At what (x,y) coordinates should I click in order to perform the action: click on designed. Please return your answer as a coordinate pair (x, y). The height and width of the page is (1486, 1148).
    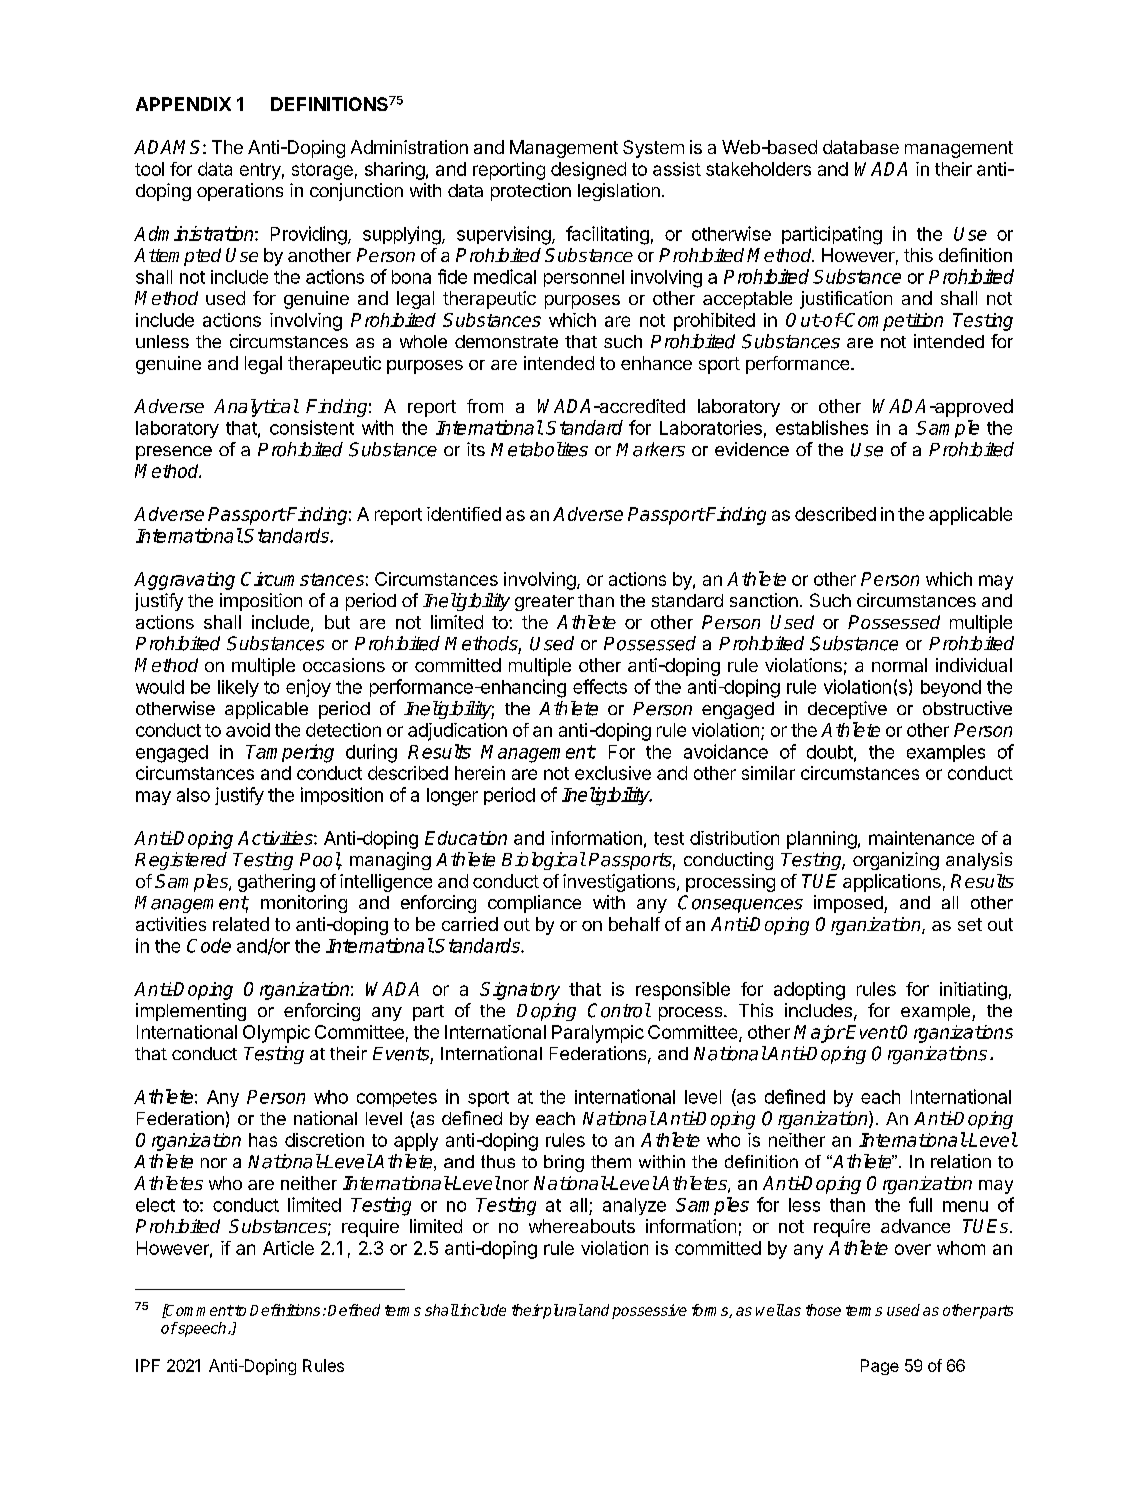
    Looking at the image, I should click on (588, 171).
